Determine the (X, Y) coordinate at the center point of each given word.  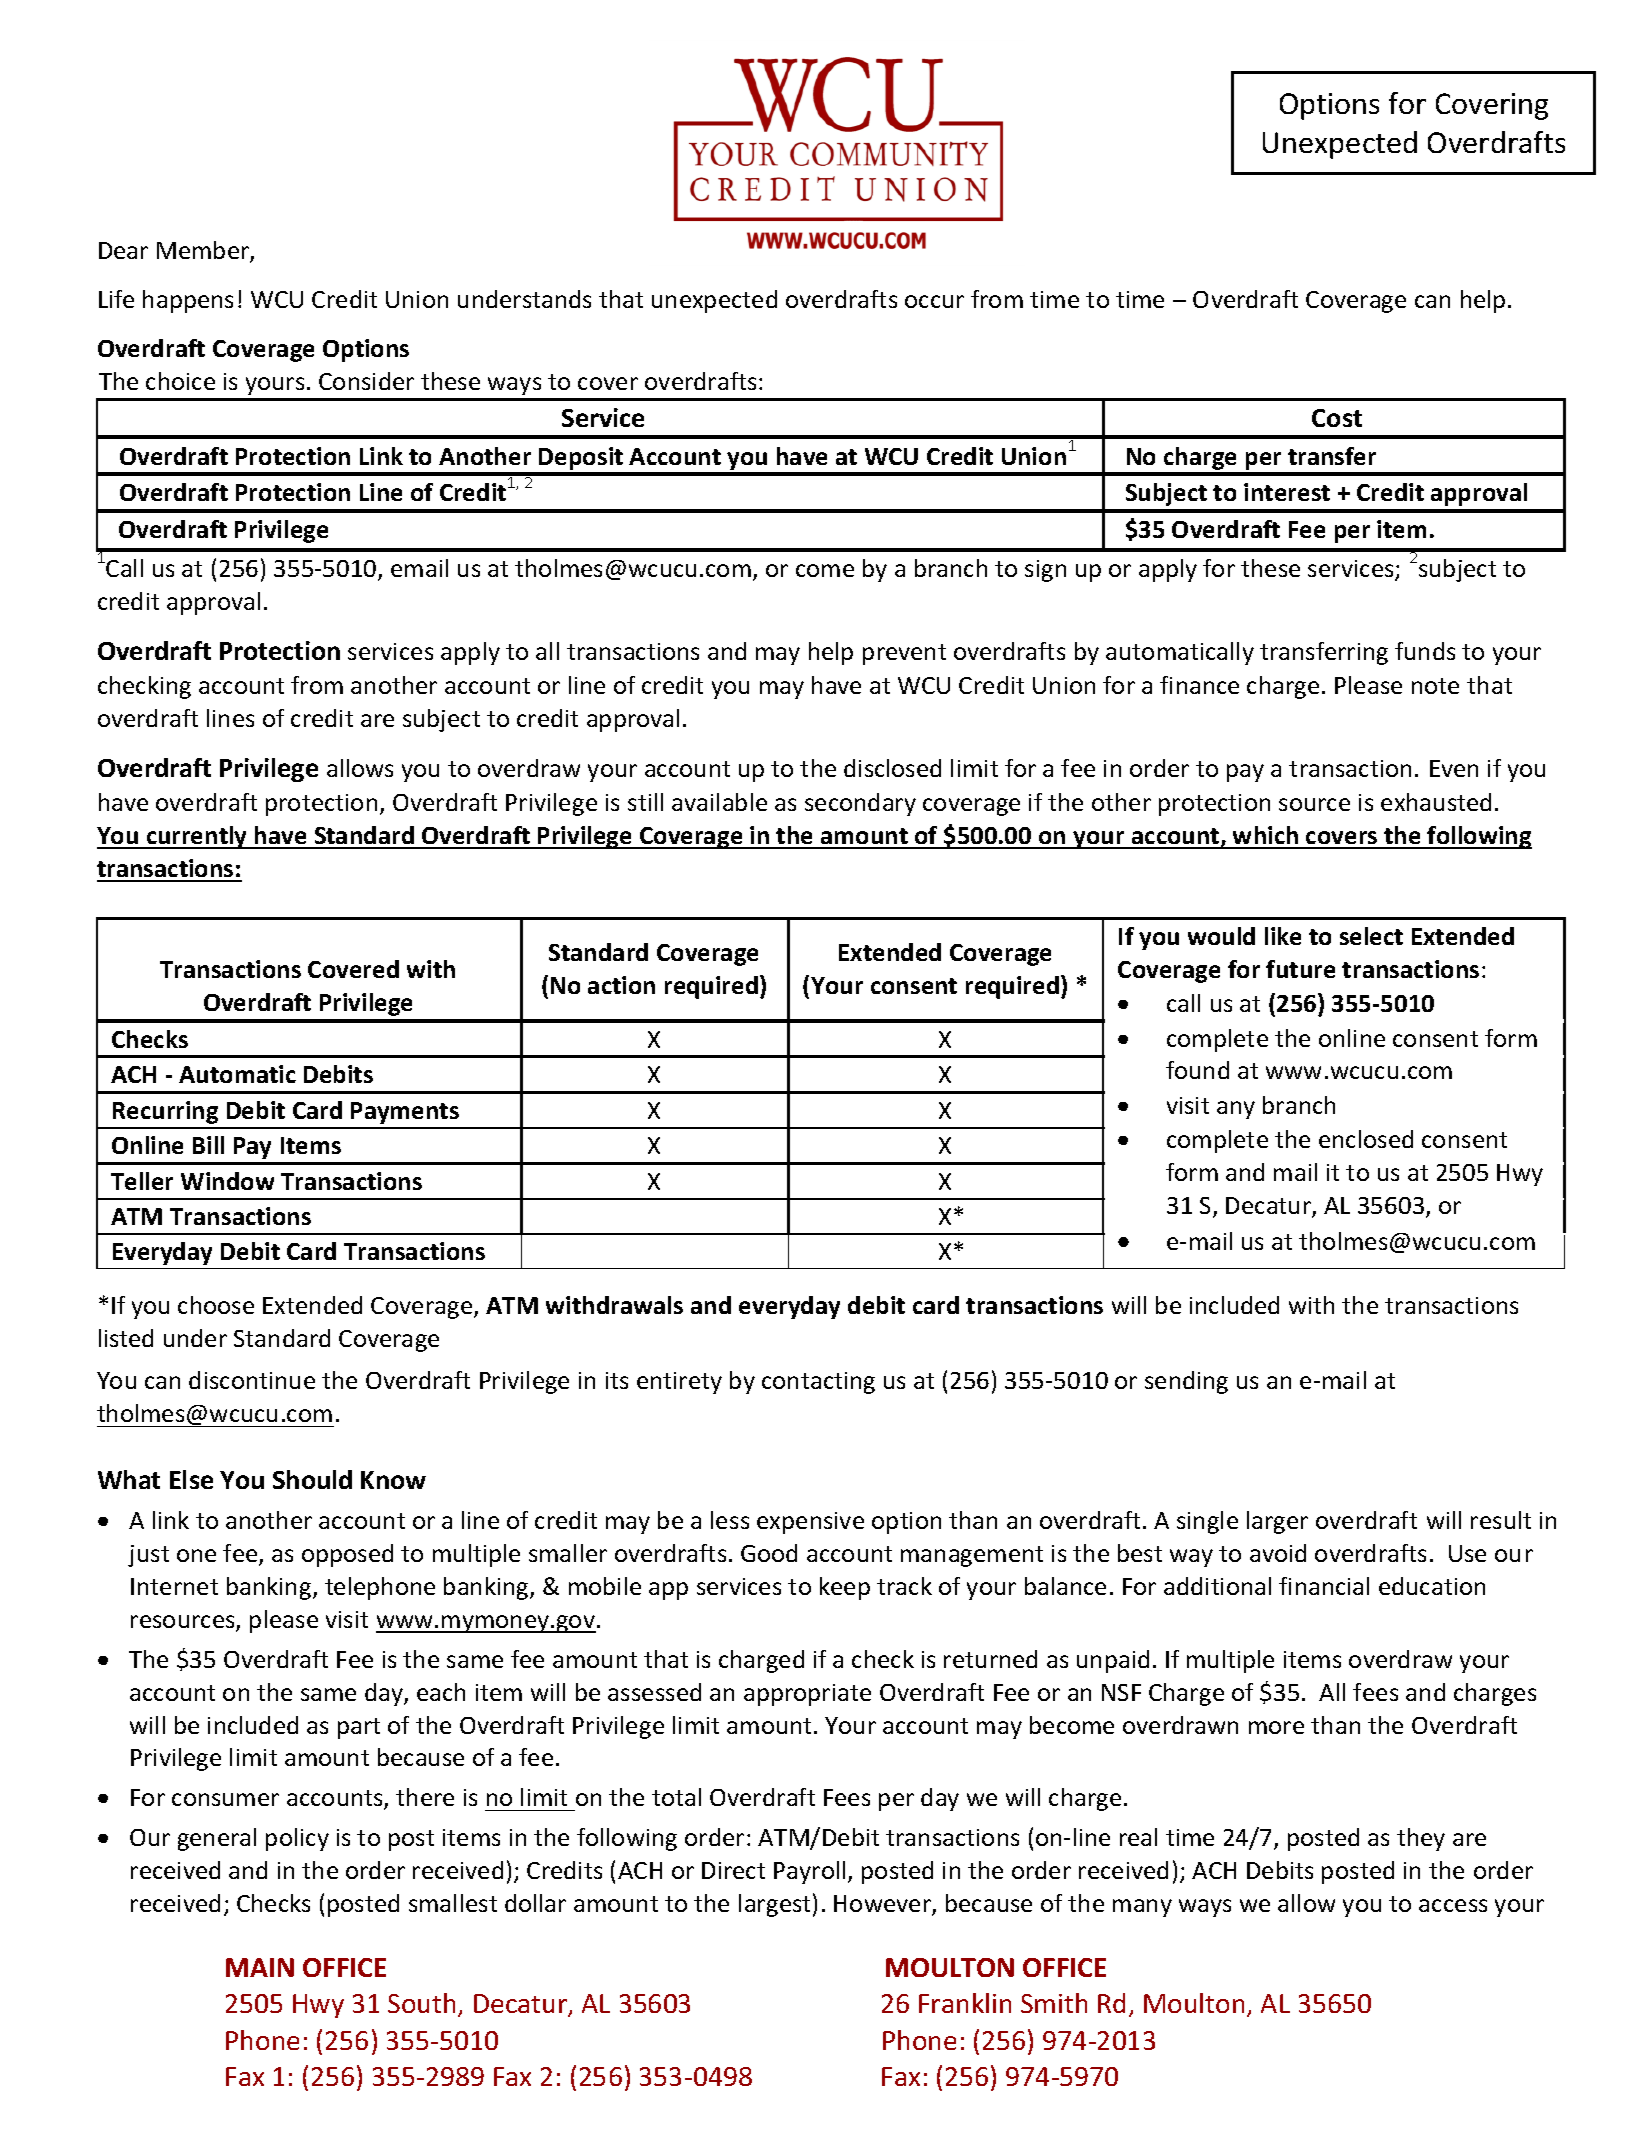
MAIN (260, 1967)
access (1453, 1905)
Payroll (809, 1872)
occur (934, 301)
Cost (1337, 418)
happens (188, 301)
